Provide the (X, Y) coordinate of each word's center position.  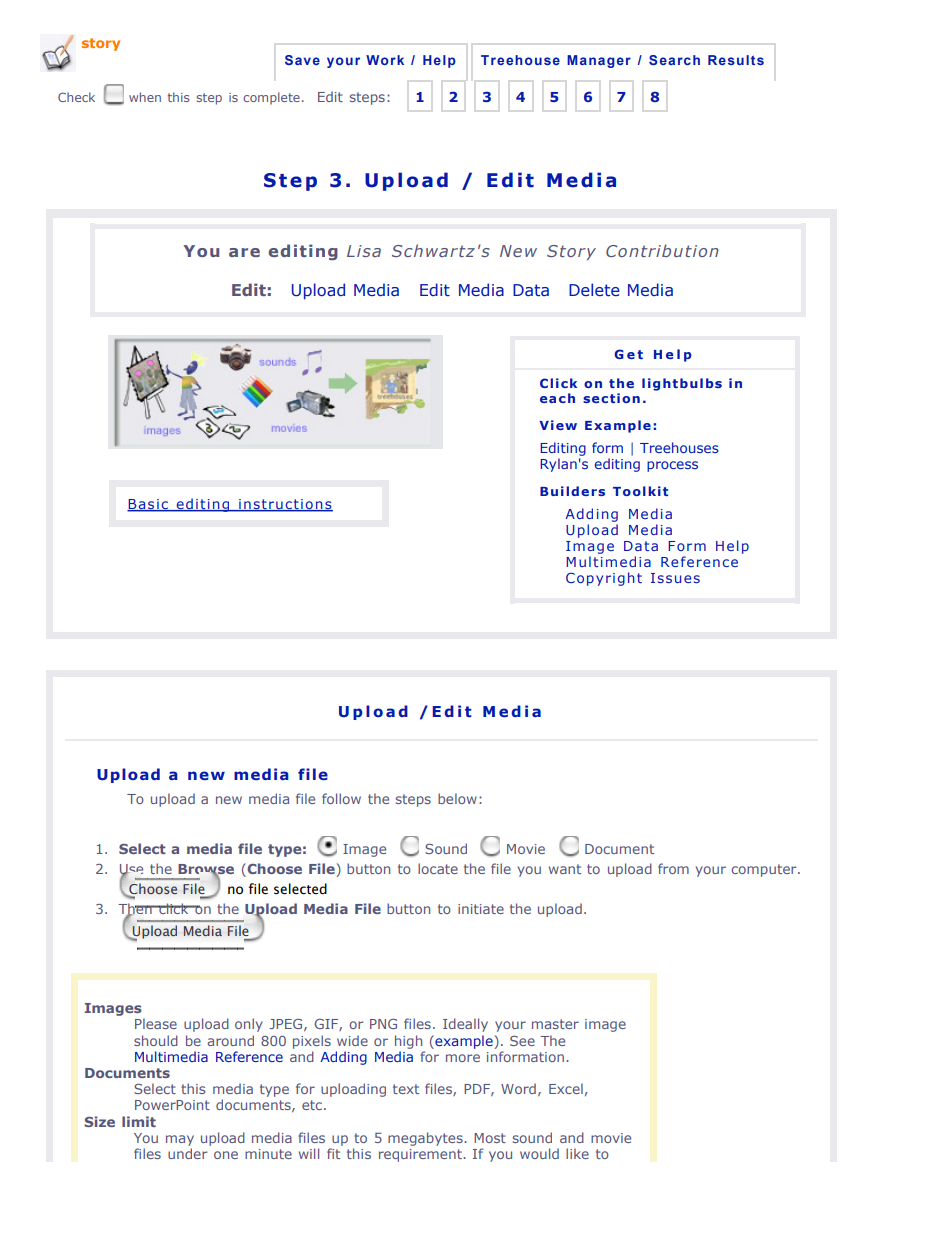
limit (139, 1121)
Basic (148, 505)
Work (385, 60)
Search (674, 60)
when (145, 97)
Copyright (604, 579)
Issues (675, 578)
